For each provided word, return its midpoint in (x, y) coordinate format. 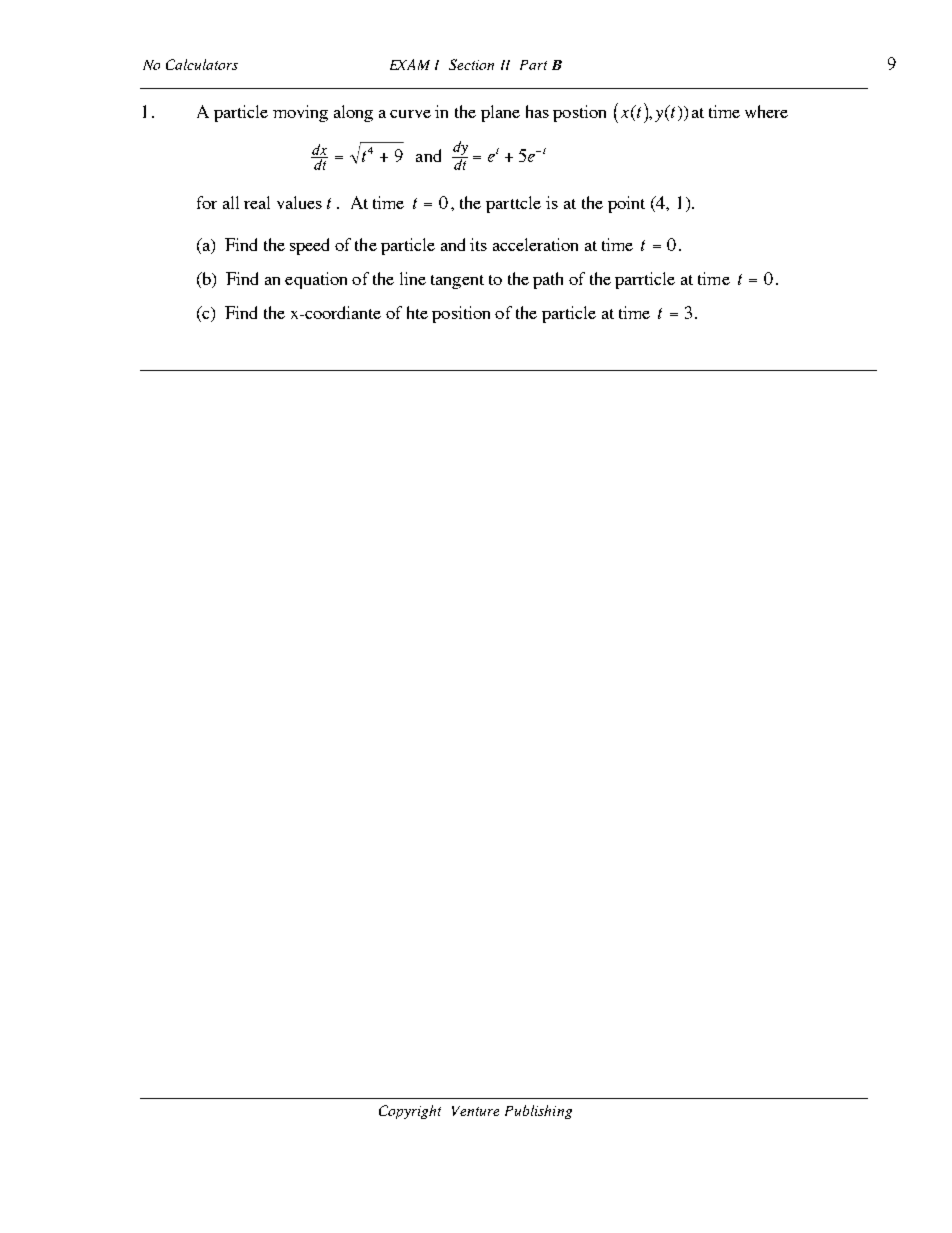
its (478, 244)
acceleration (535, 244)
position (461, 314)
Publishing (538, 1112)
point (626, 204)
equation (316, 280)
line (413, 278)
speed (309, 246)
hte (417, 312)
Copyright (410, 1112)
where (766, 111)
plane (500, 113)
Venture (475, 1111)
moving (300, 113)
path (548, 280)
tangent (457, 282)
